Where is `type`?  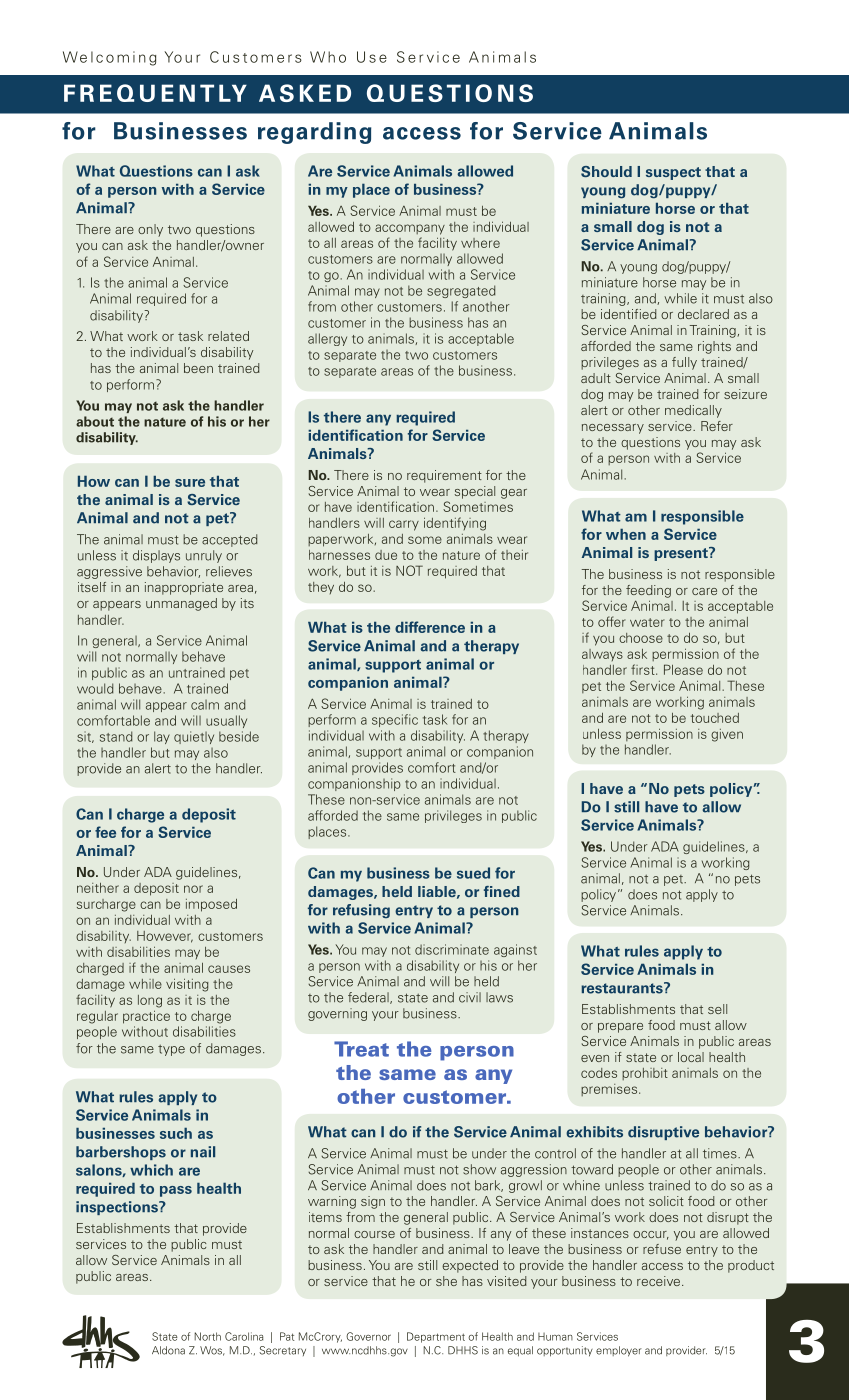 type is located at coordinates (171, 1050).
